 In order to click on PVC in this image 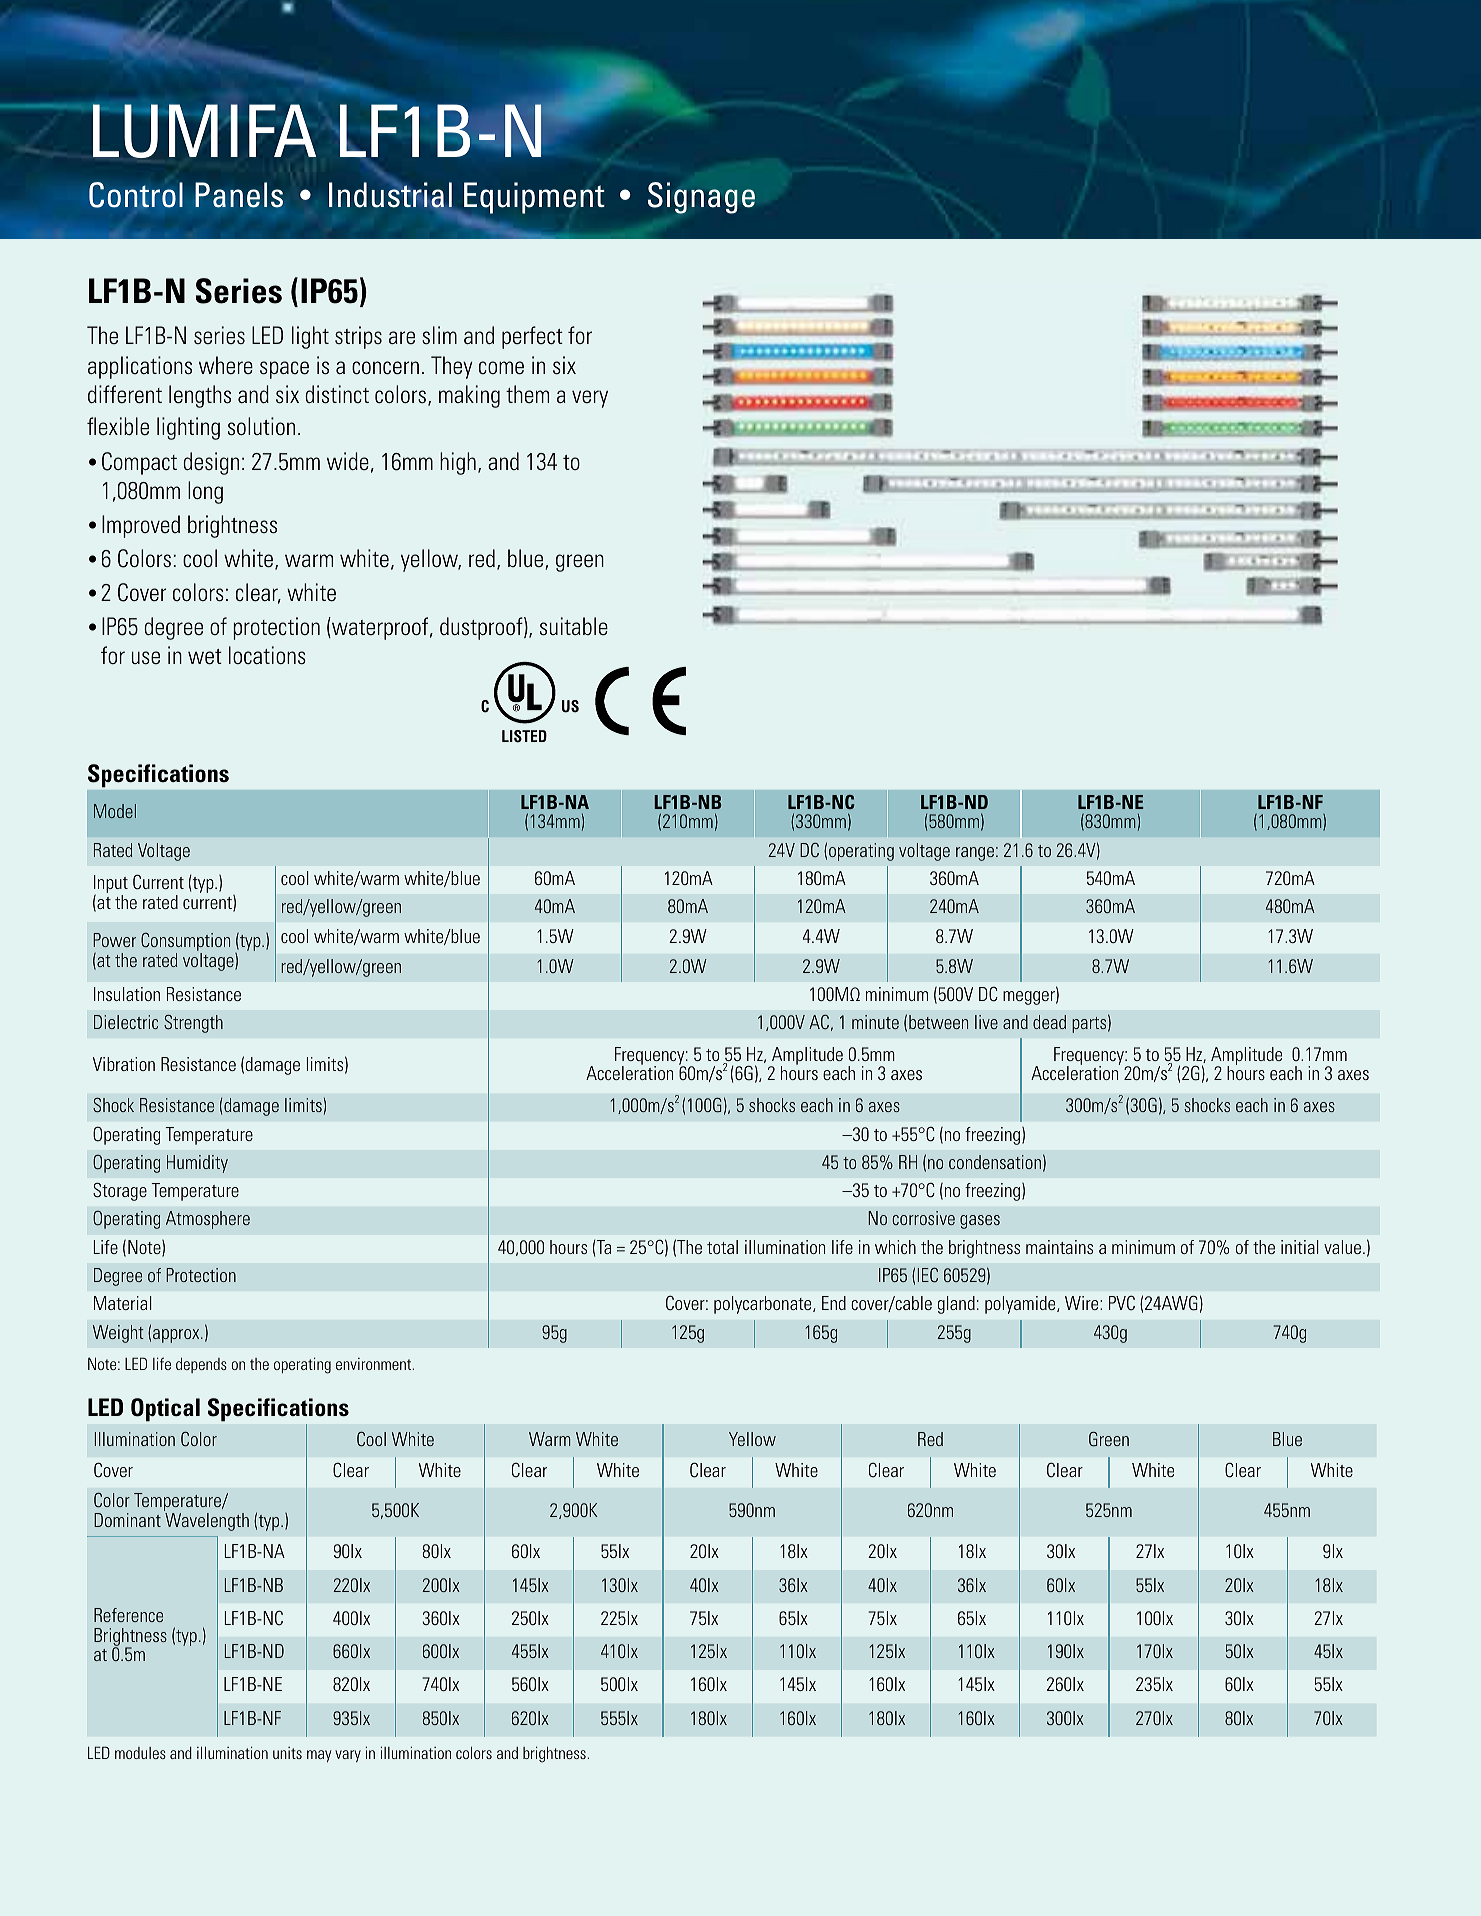, I will do `click(1122, 1303)`.
